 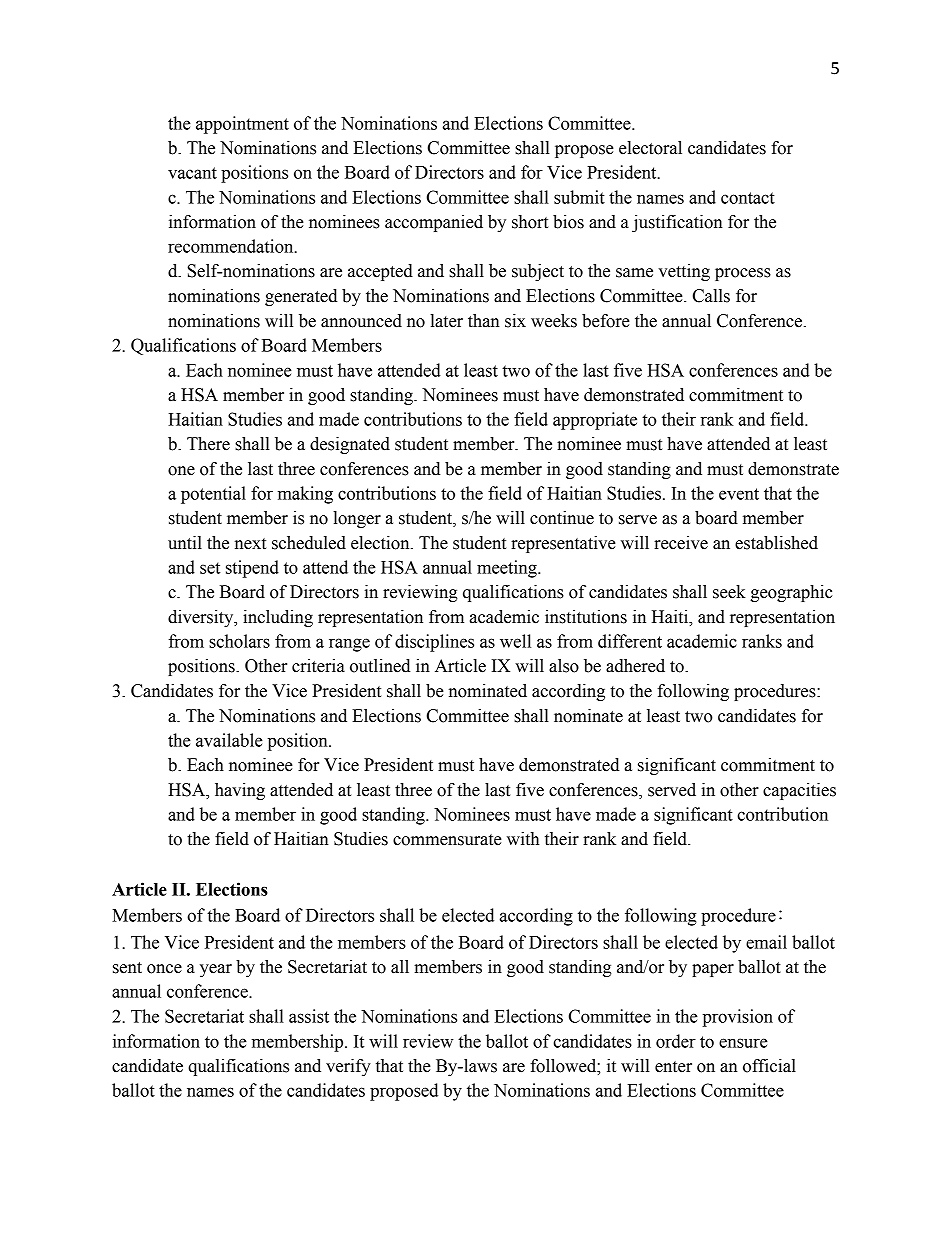 I want to click on verify, so click(x=348, y=1067).
